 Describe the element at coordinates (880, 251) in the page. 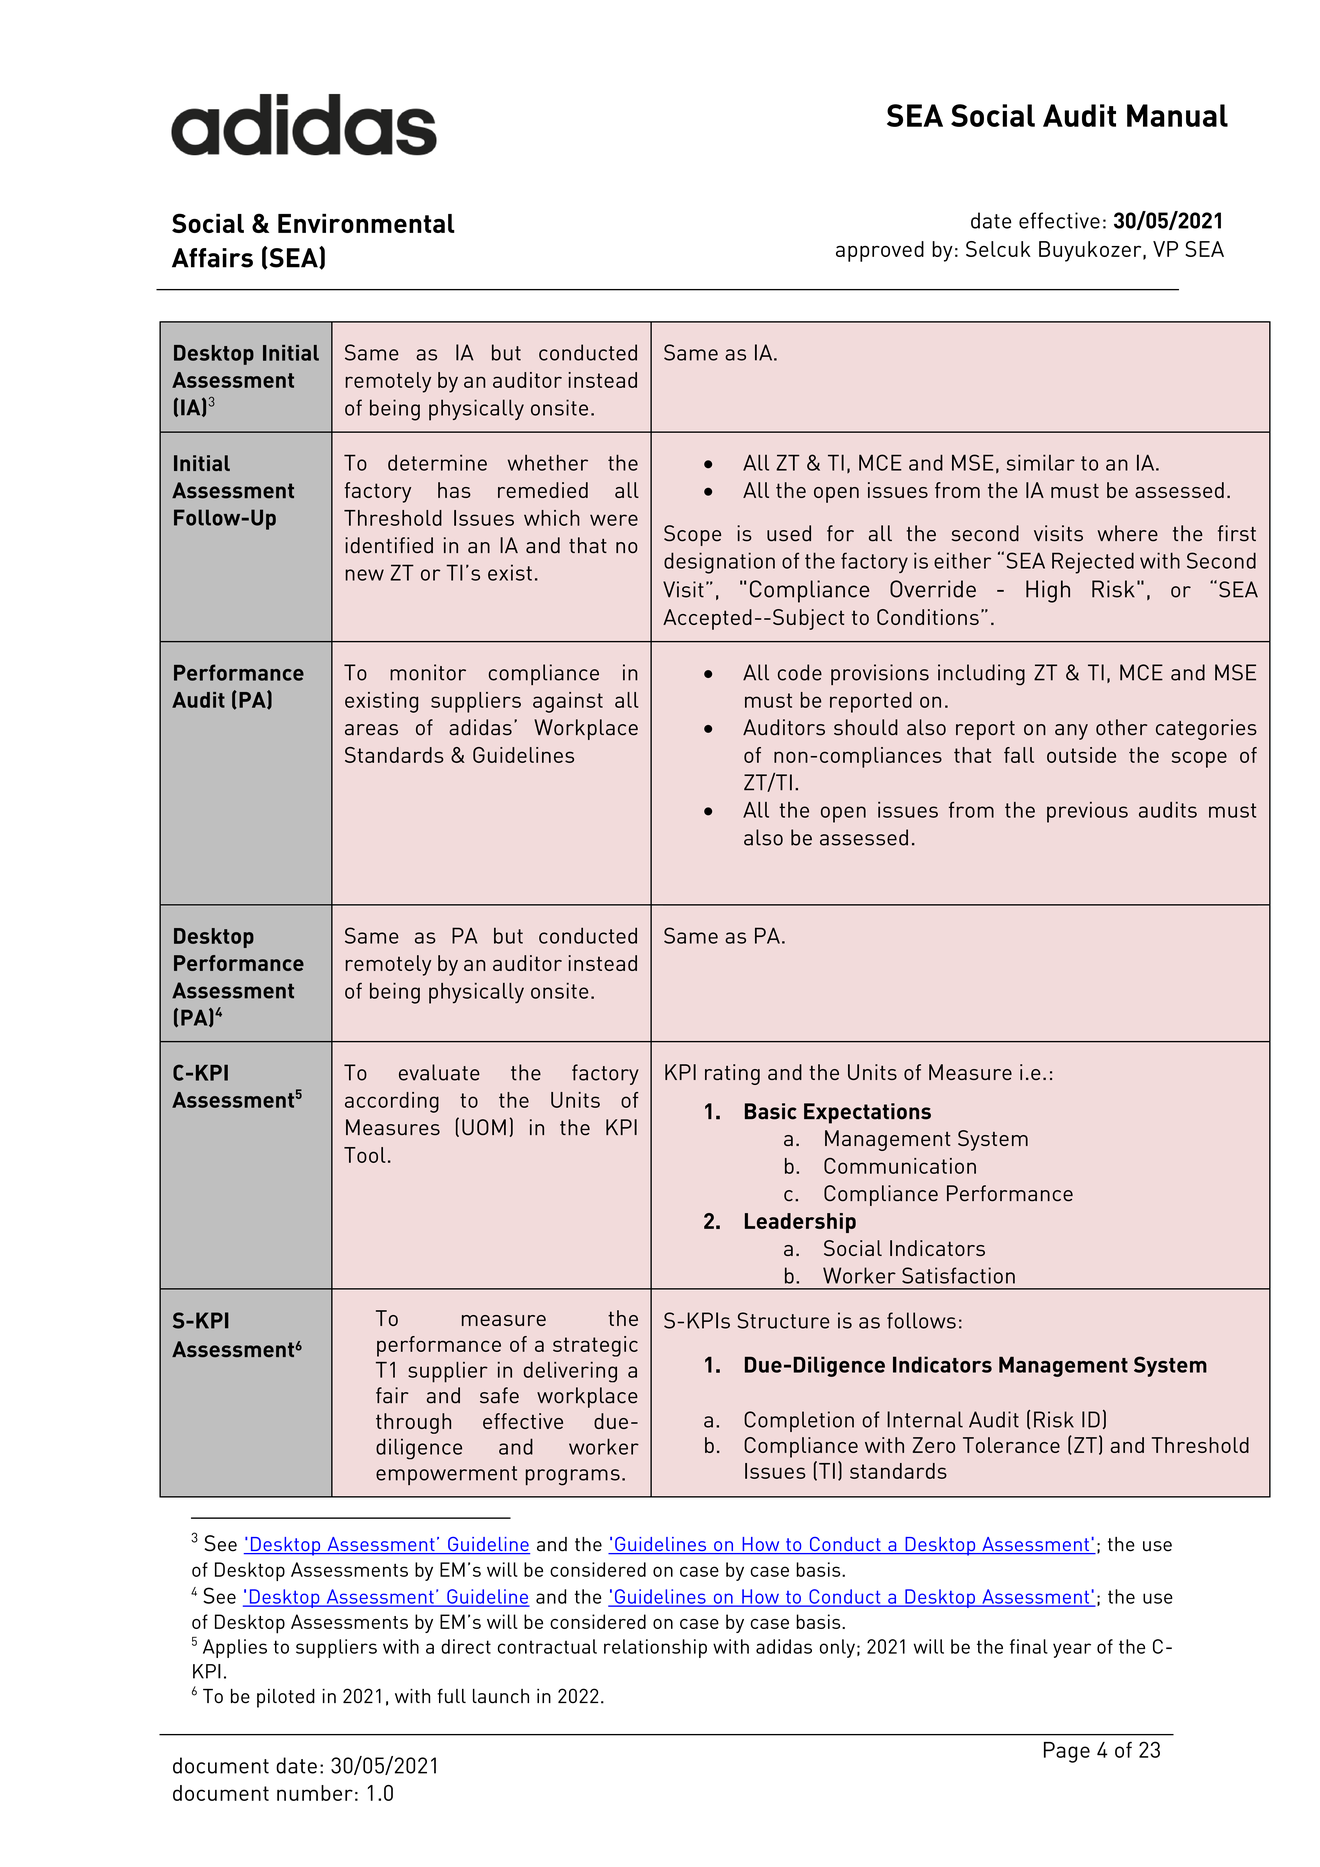

I see `approved` at that location.
